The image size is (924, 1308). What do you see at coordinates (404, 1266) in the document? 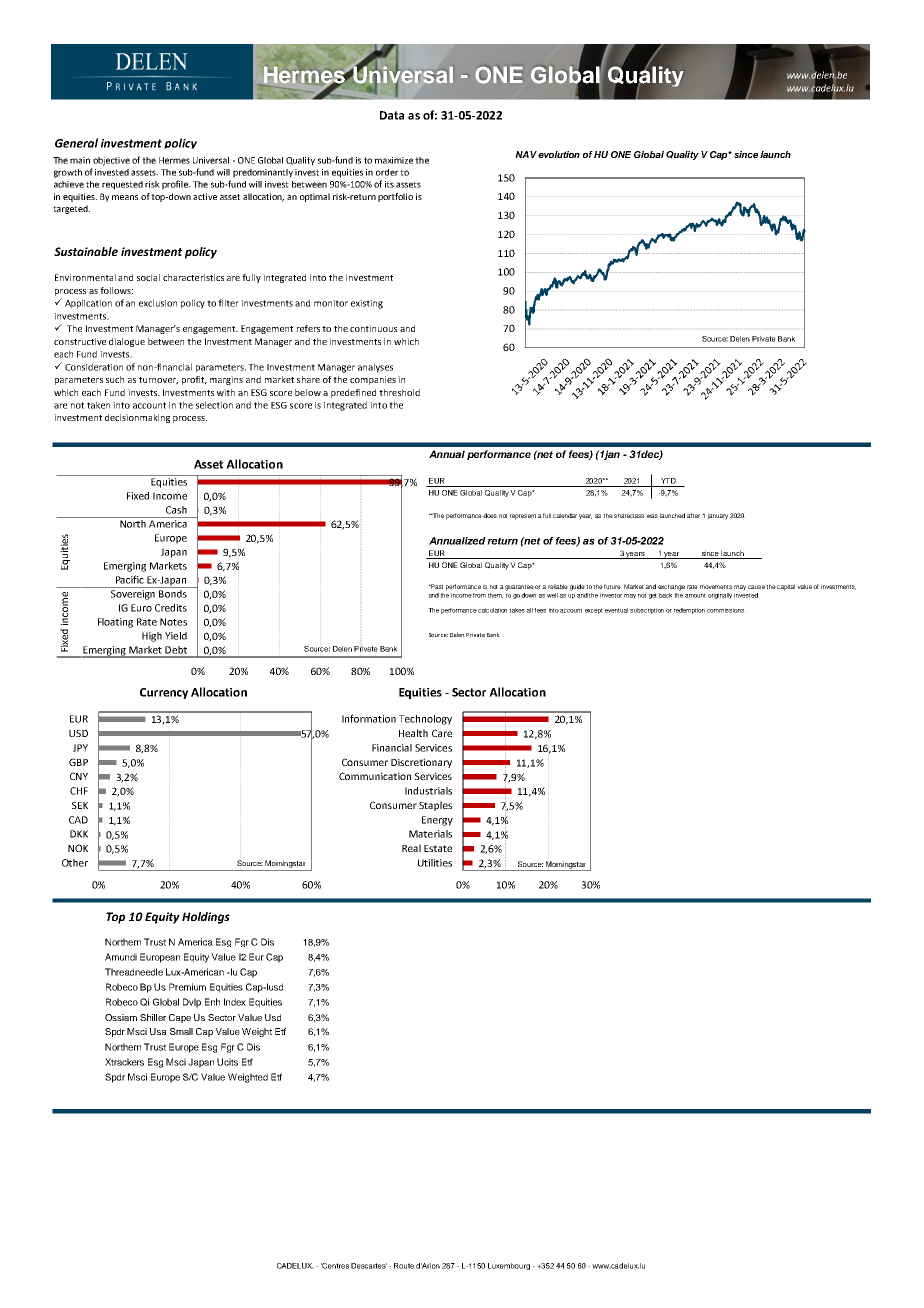
I see `Route` at bounding box center [404, 1266].
